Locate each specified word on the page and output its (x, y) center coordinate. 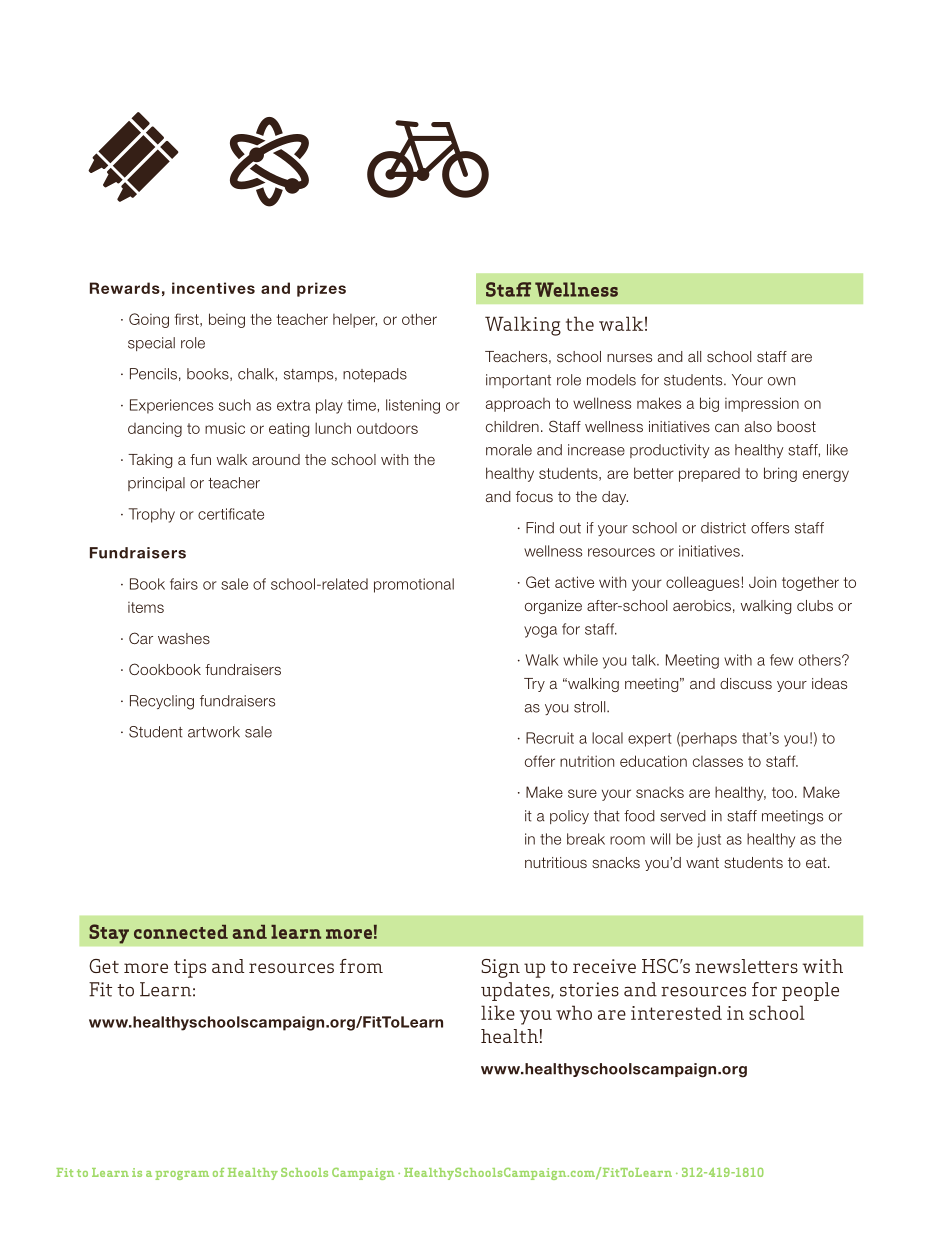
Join (762, 582)
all (694, 356)
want (702, 862)
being (227, 320)
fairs (184, 584)
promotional (414, 585)
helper (355, 321)
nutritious (556, 862)
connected (181, 932)
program (182, 1175)
